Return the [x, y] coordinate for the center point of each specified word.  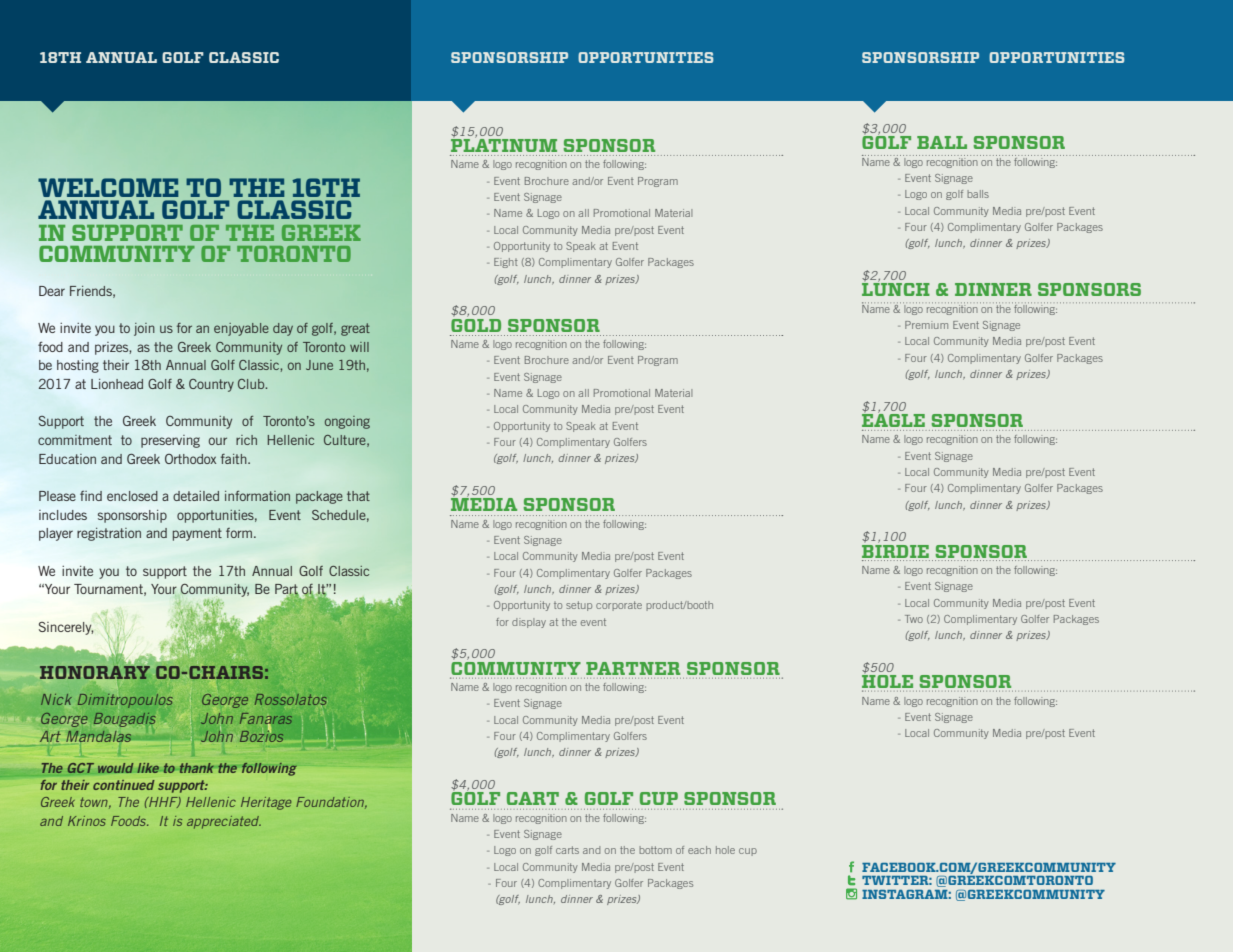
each [699, 850]
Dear [52, 291]
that [358, 496]
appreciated [224, 822]
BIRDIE [895, 550]
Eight [506, 263]
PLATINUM [504, 144]
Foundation [331, 803]
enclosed [132, 496]
